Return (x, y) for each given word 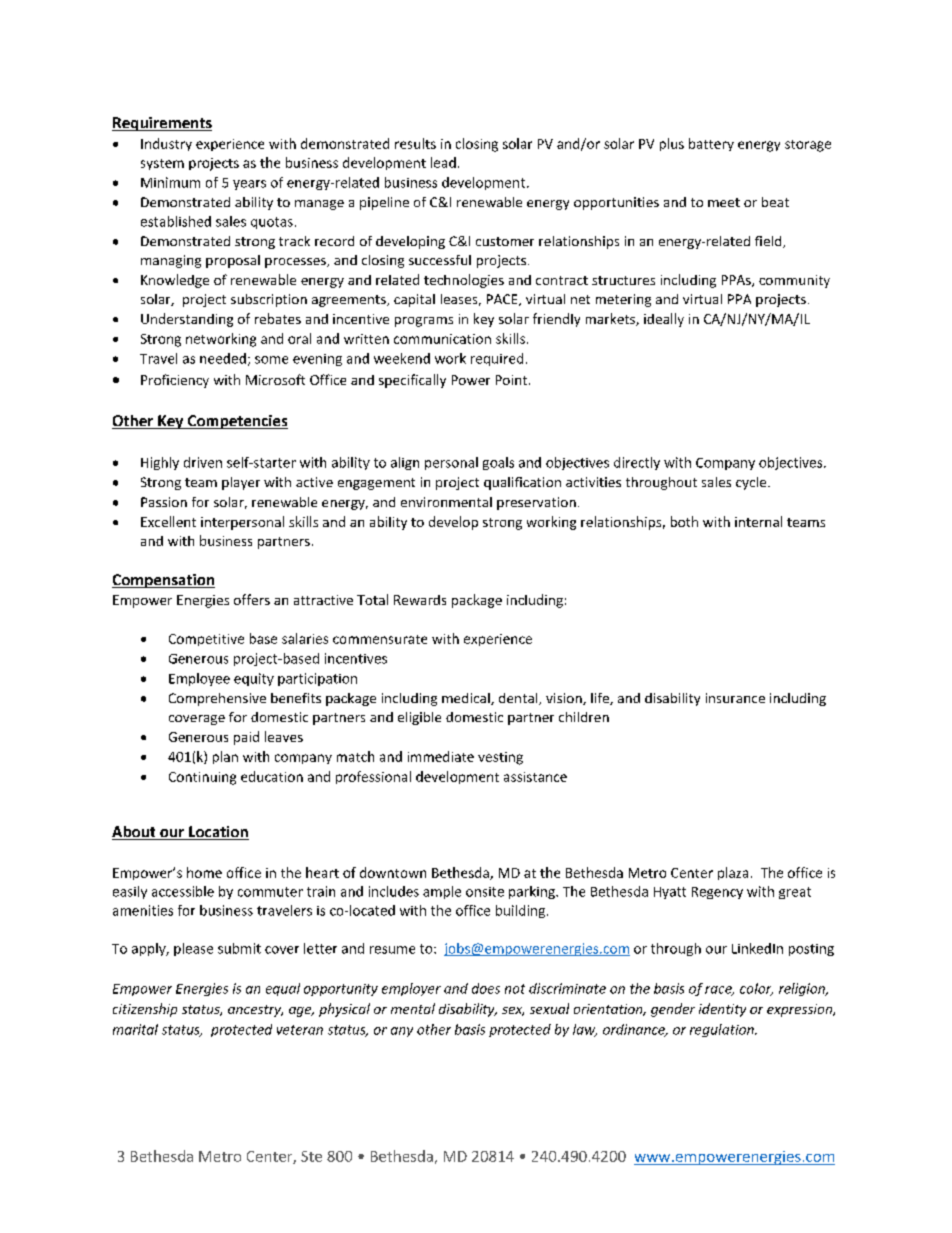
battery (711, 144)
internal (758, 521)
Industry (166, 144)
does (486, 988)
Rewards (420, 600)
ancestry (255, 1011)
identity (722, 1010)
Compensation (163, 581)
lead (443, 162)
